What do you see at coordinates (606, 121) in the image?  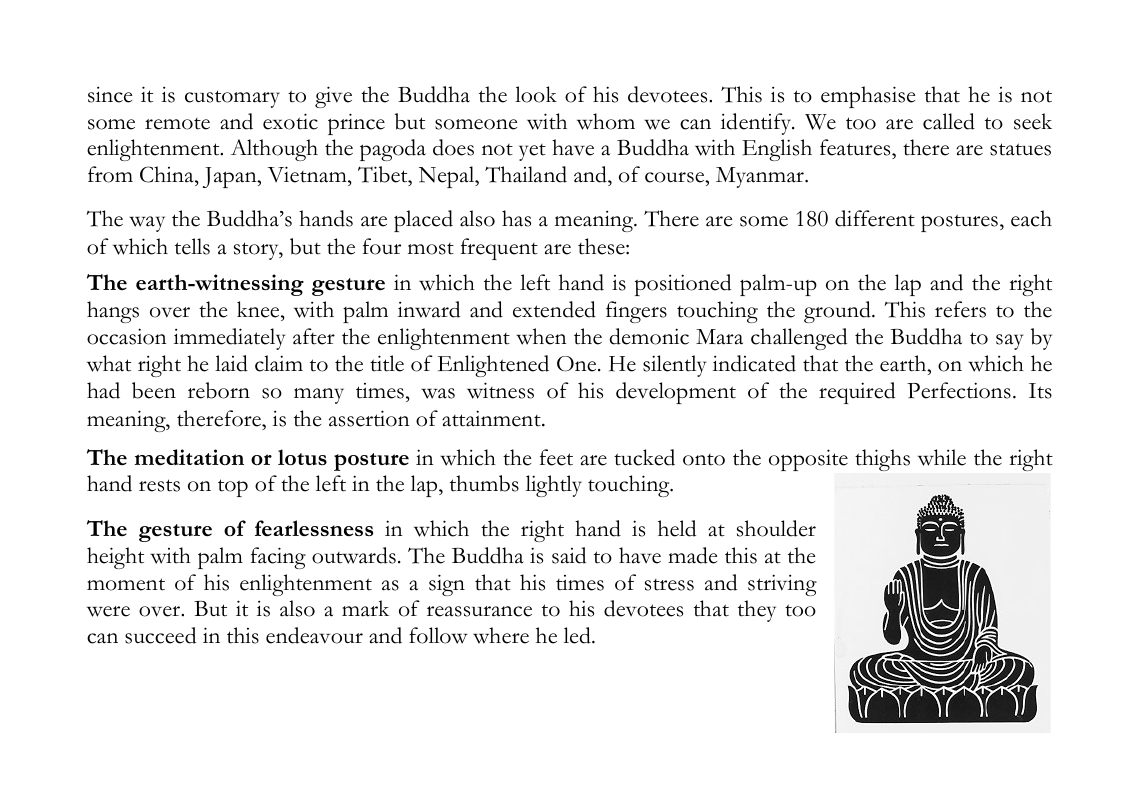 I see `whom` at bounding box center [606, 121].
